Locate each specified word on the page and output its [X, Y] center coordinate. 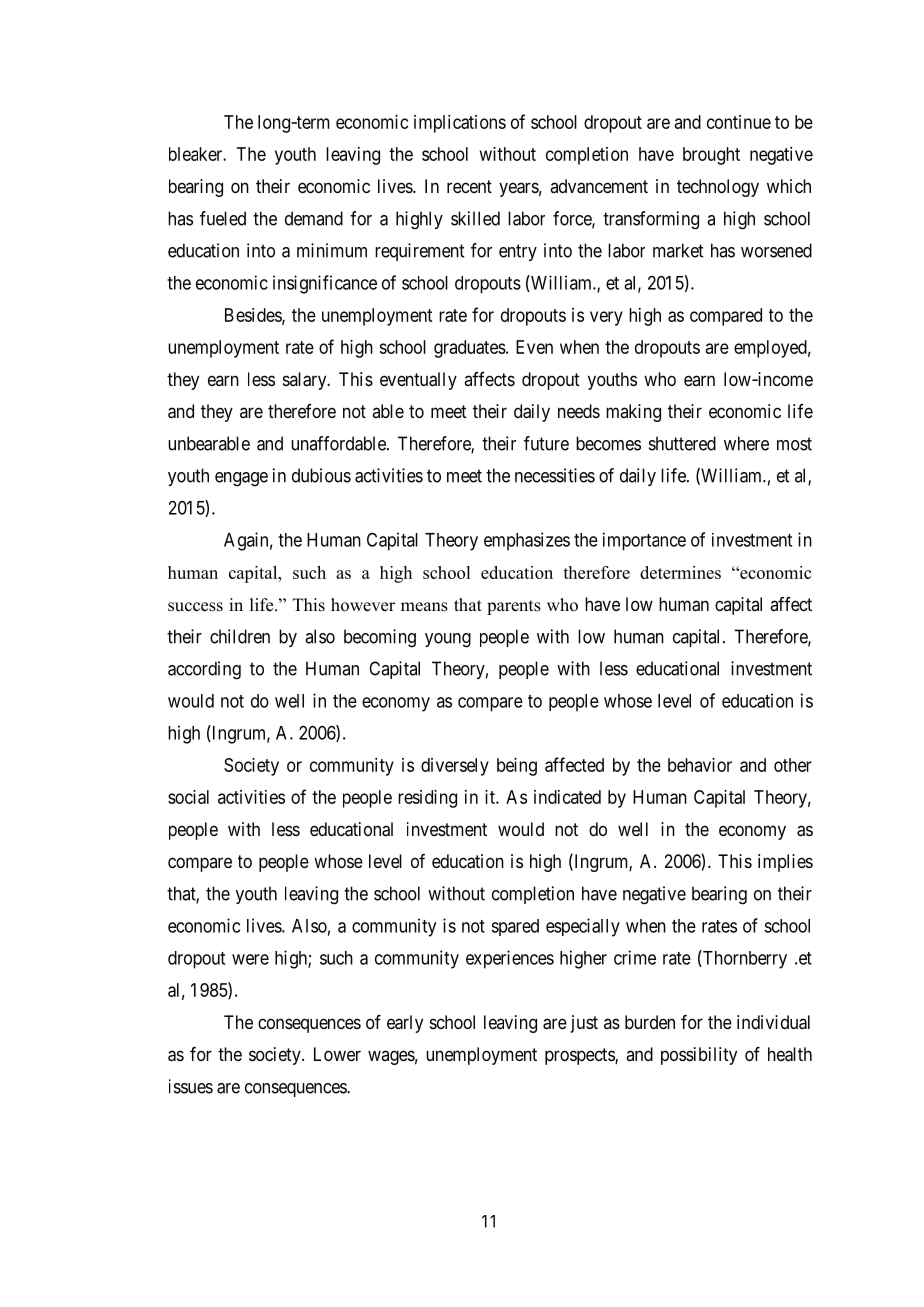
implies [785, 863]
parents [514, 607]
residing [427, 799]
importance [644, 541]
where [746, 443]
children [240, 636]
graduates [470, 349]
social [188, 797]
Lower [337, 1054]
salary [306, 381]
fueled [223, 218]
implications [460, 124]
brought [711, 156]
